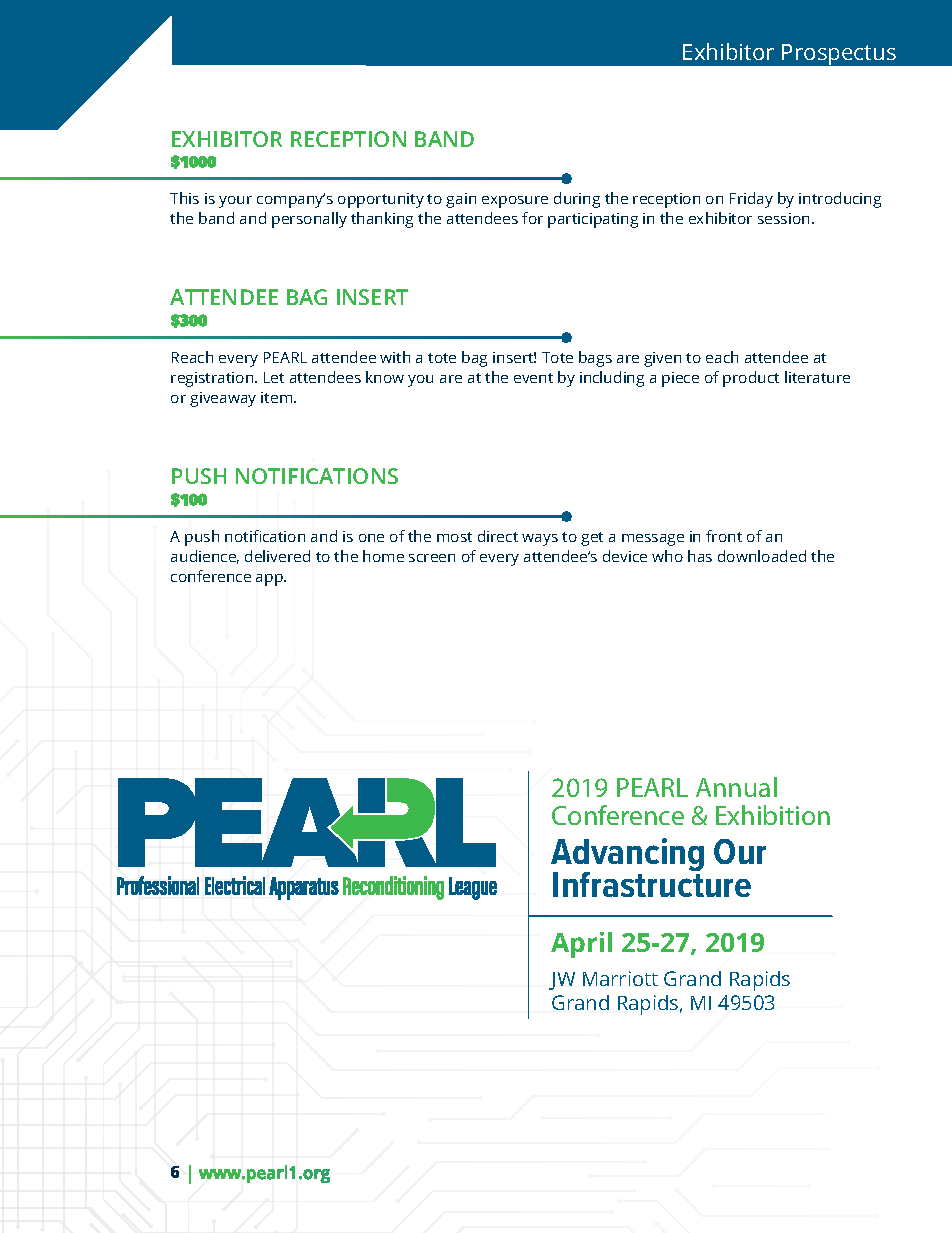 The height and width of the screenshot is (1233, 952). I want to click on Advancing, so click(627, 856).
